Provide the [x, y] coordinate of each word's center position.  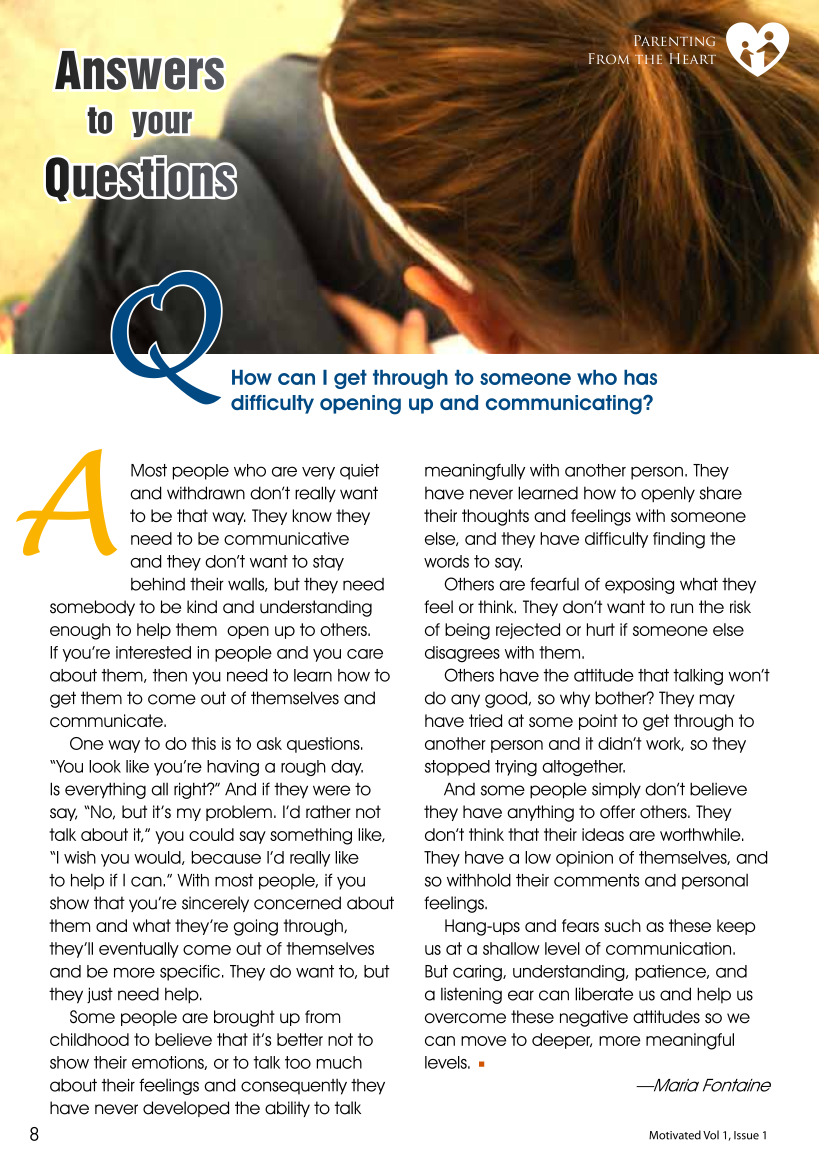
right [191, 790]
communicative [286, 538]
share [720, 493]
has [640, 377]
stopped [457, 768]
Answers [139, 70]
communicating [565, 405]
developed [186, 1109]
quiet [359, 472]
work [665, 744]
